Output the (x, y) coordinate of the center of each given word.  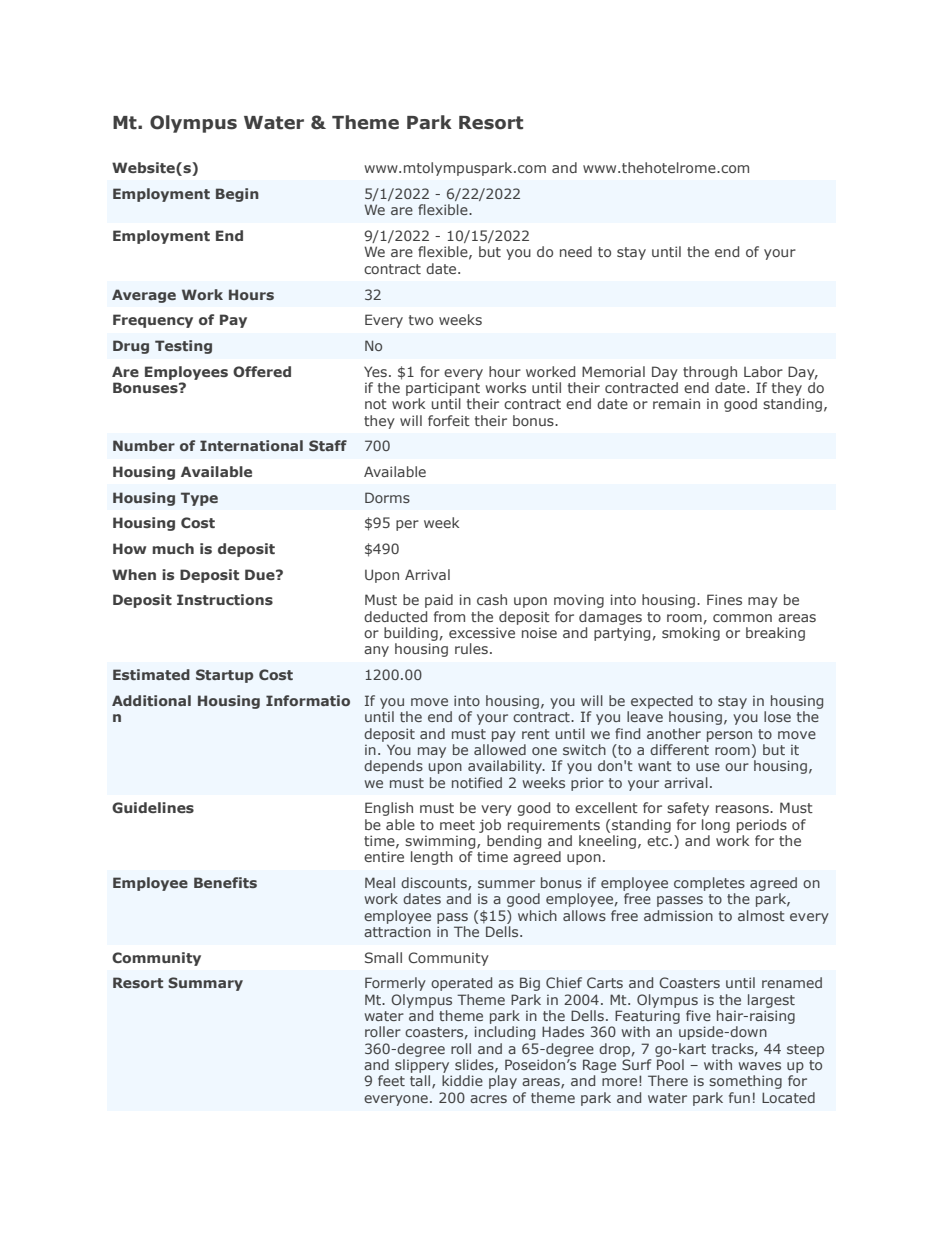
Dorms (387, 497)
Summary (205, 984)
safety (688, 809)
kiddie (462, 1080)
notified (477, 782)
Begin (237, 195)
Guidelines (153, 807)
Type (199, 499)
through (710, 373)
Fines (724, 599)
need (576, 251)
